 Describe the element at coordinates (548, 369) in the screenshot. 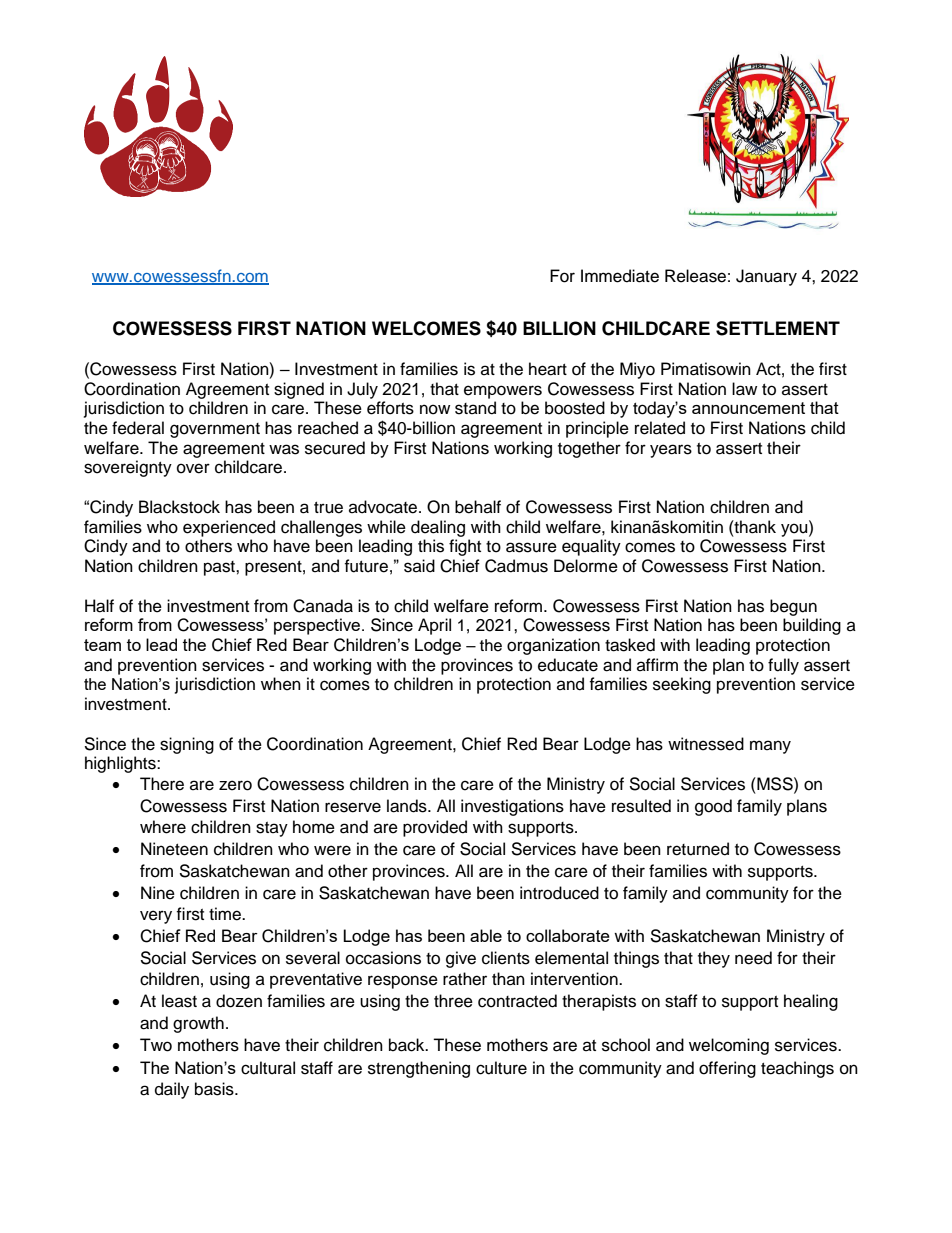

I see `heart` at that location.
